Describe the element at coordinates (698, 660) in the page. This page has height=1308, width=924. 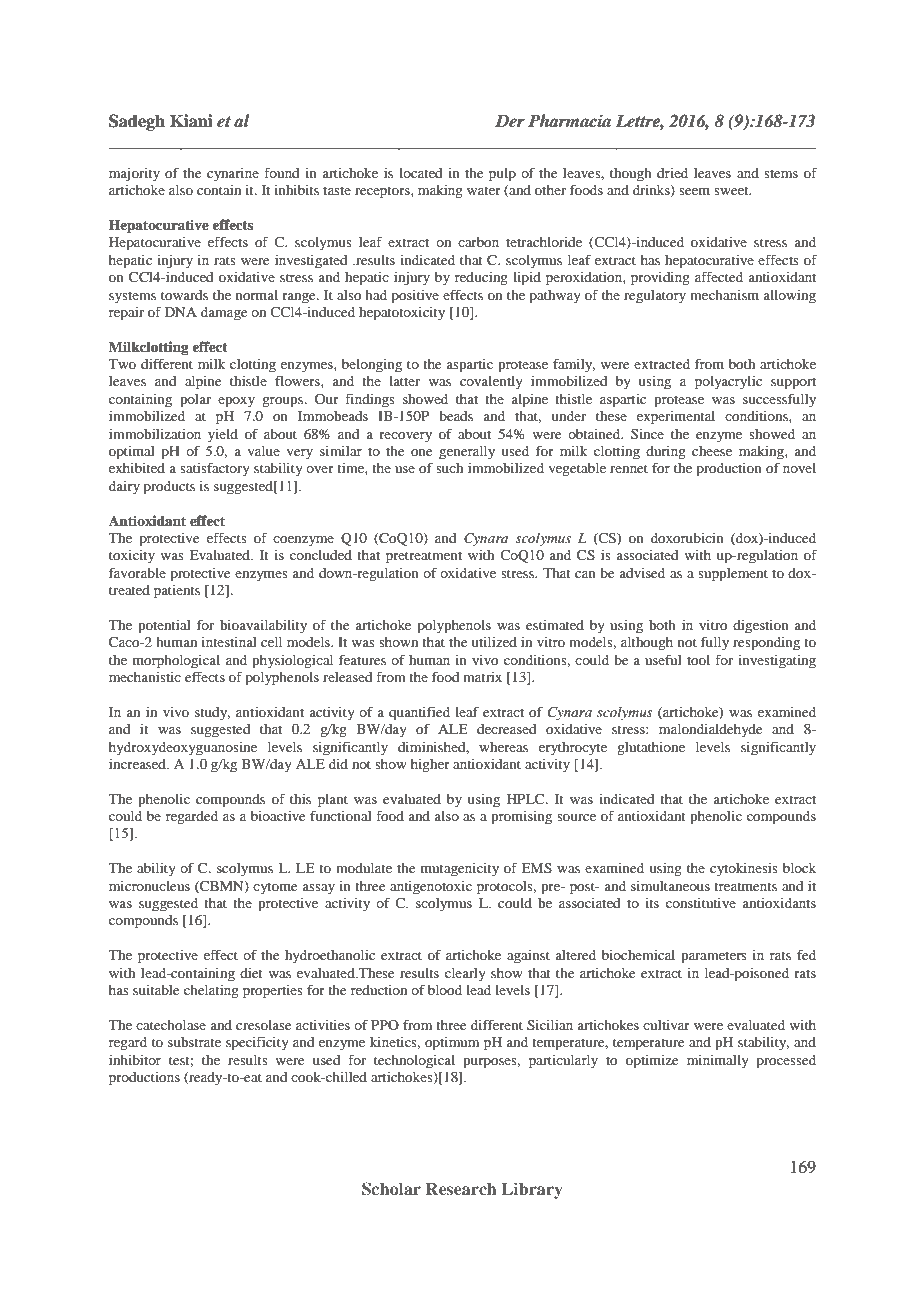
I see `tool` at that location.
